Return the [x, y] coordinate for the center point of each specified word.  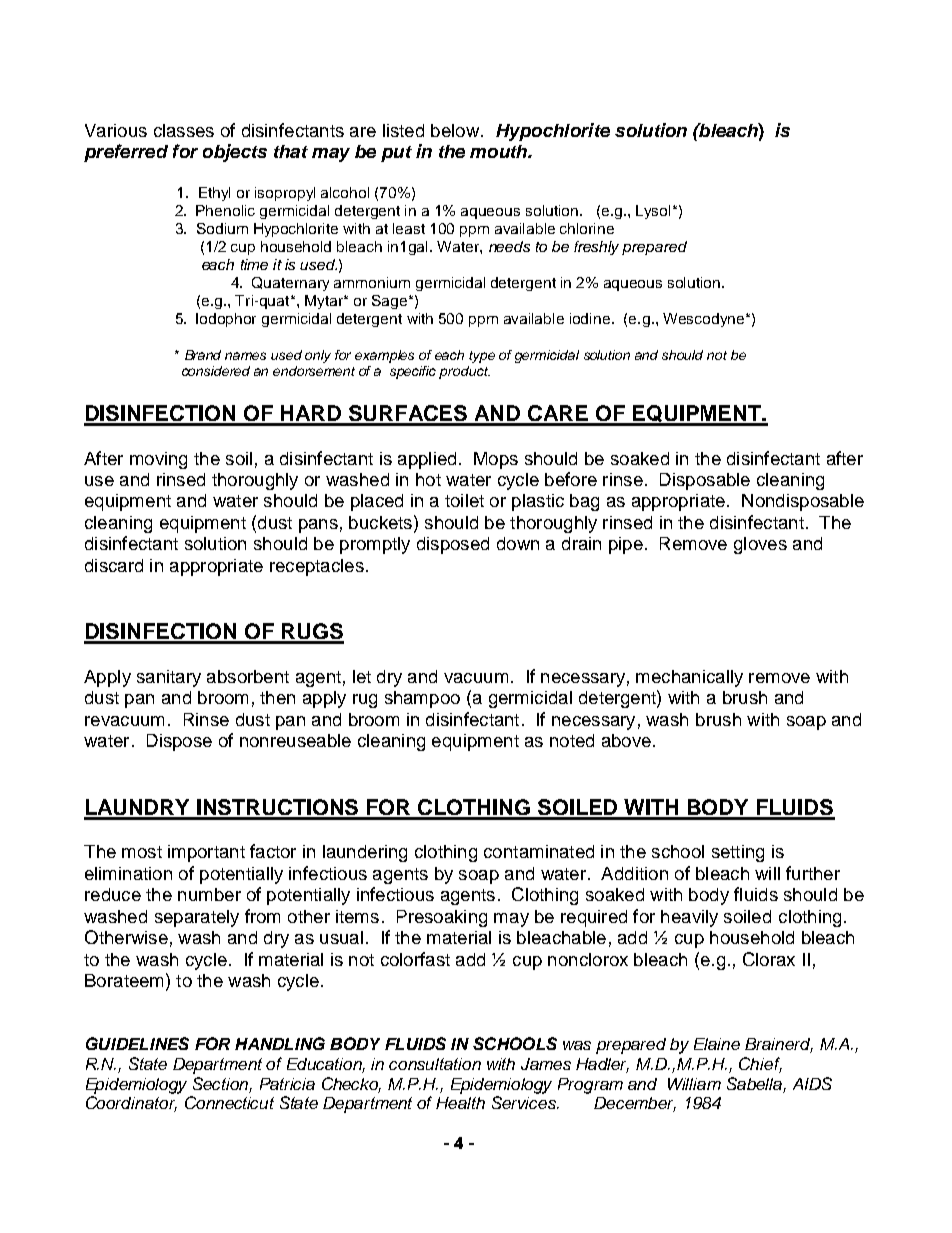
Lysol [655, 212]
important [206, 853]
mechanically [689, 678]
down [518, 543]
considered [216, 371]
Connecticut [229, 1102]
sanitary [169, 678]
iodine [591, 318]
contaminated [539, 851]
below [455, 130]
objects [235, 153]
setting [738, 853]
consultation [435, 1064]
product [464, 372]
